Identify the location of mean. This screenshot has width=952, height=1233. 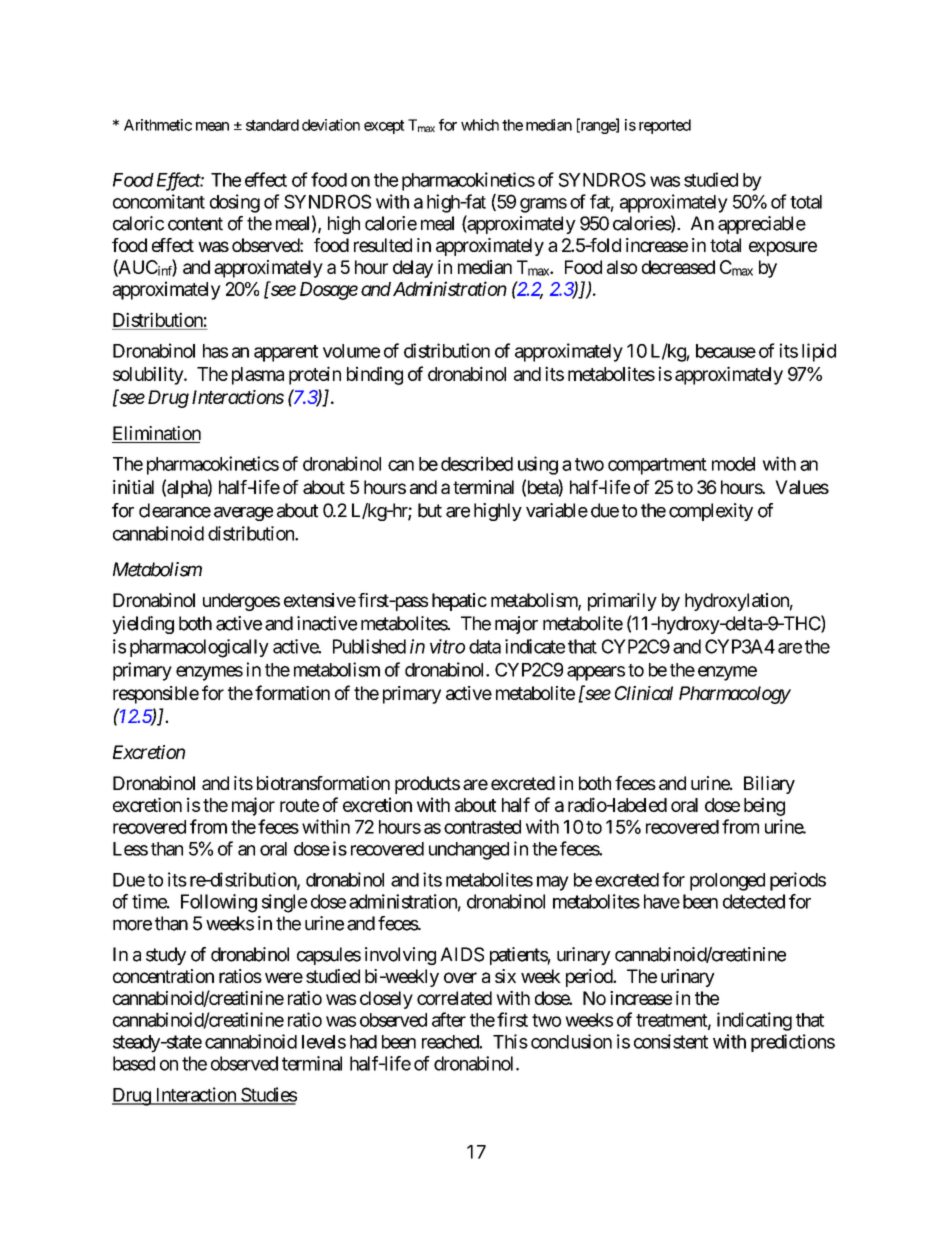
(212, 126).
